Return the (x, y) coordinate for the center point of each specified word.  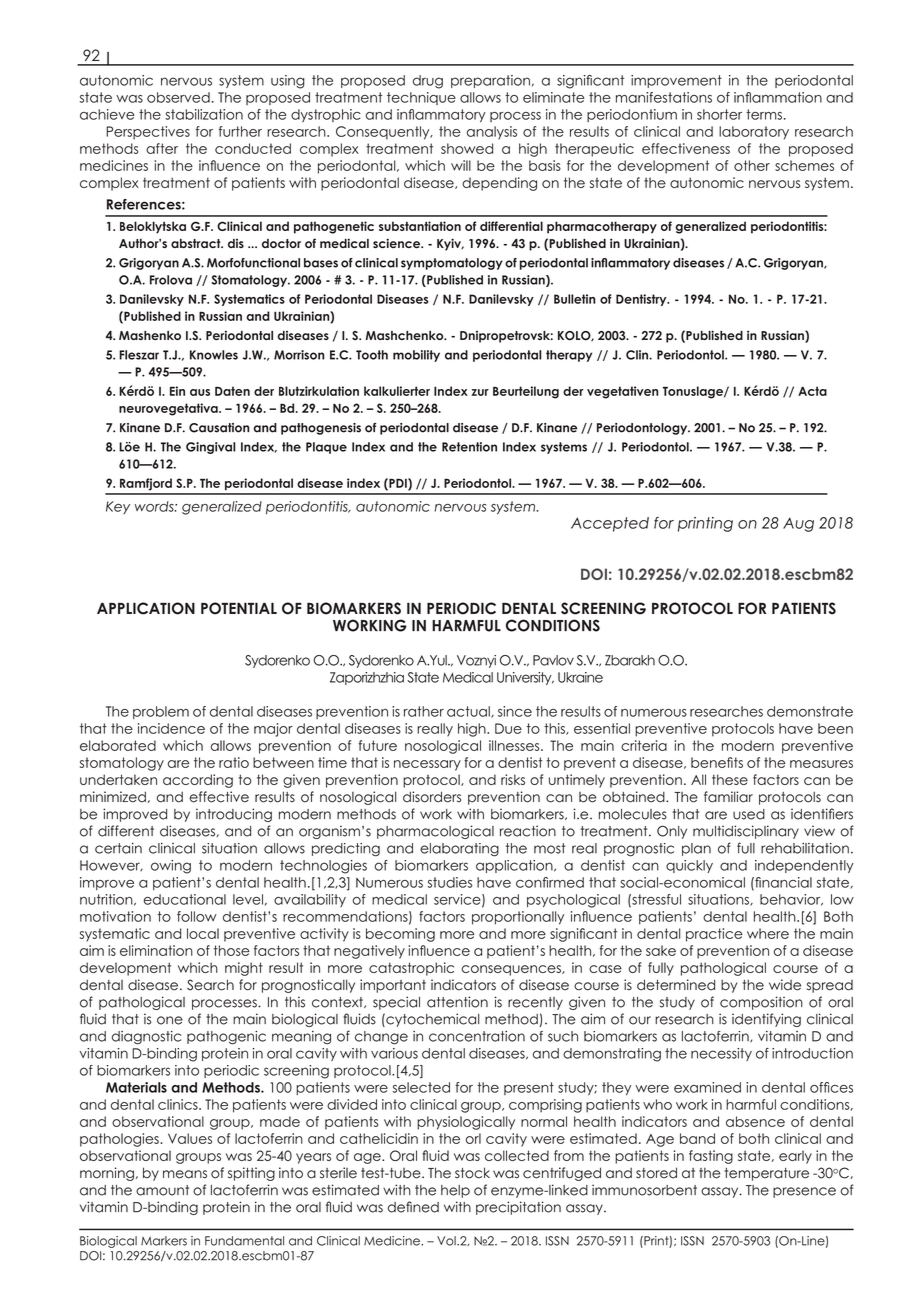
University (525, 678)
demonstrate (810, 711)
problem (161, 712)
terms (764, 114)
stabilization (204, 114)
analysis (492, 133)
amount (162, 1190)
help (455, 1191)
